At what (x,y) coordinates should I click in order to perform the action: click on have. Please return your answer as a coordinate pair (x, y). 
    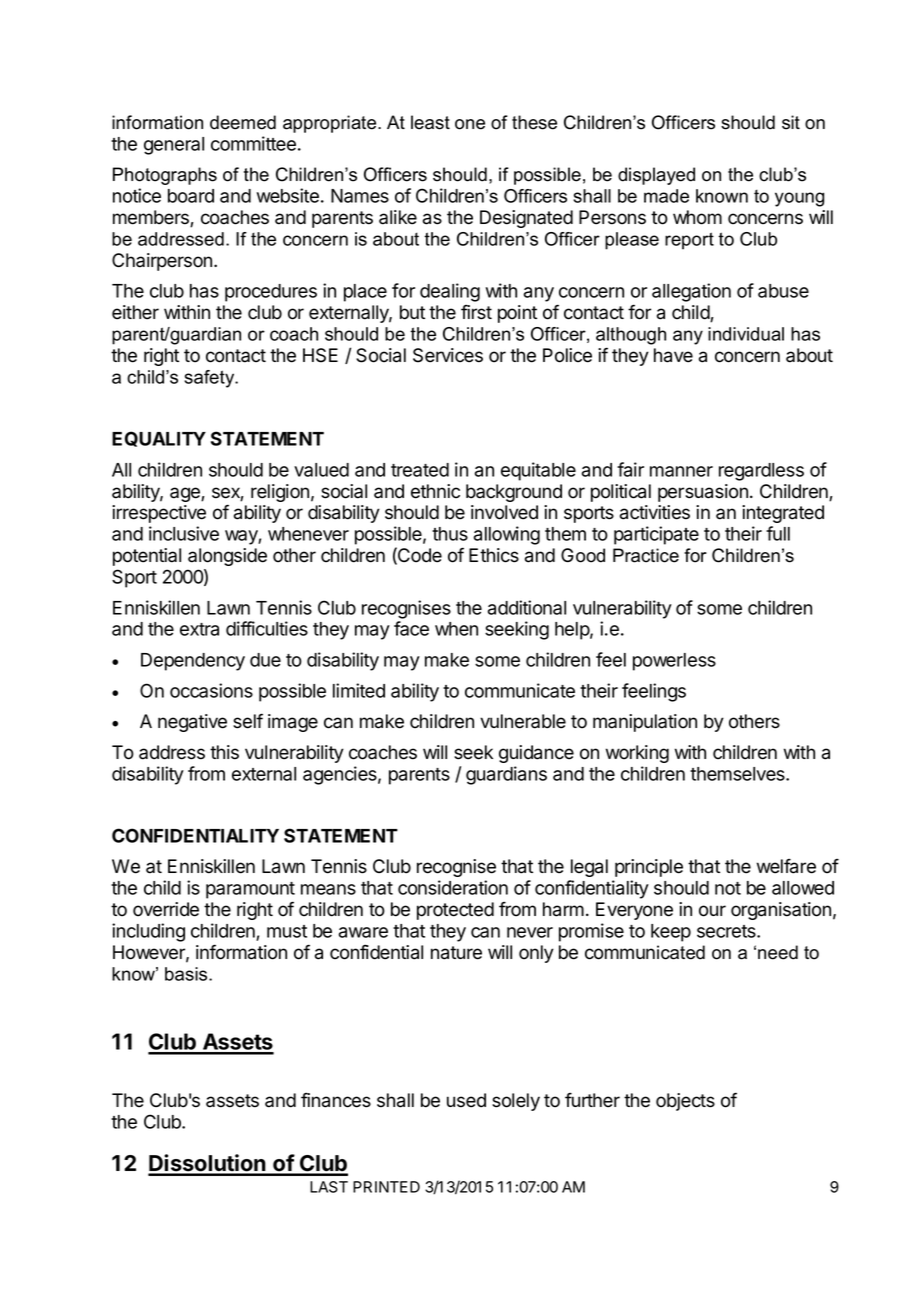
    Looking at the image, I should click on (673, 355).
